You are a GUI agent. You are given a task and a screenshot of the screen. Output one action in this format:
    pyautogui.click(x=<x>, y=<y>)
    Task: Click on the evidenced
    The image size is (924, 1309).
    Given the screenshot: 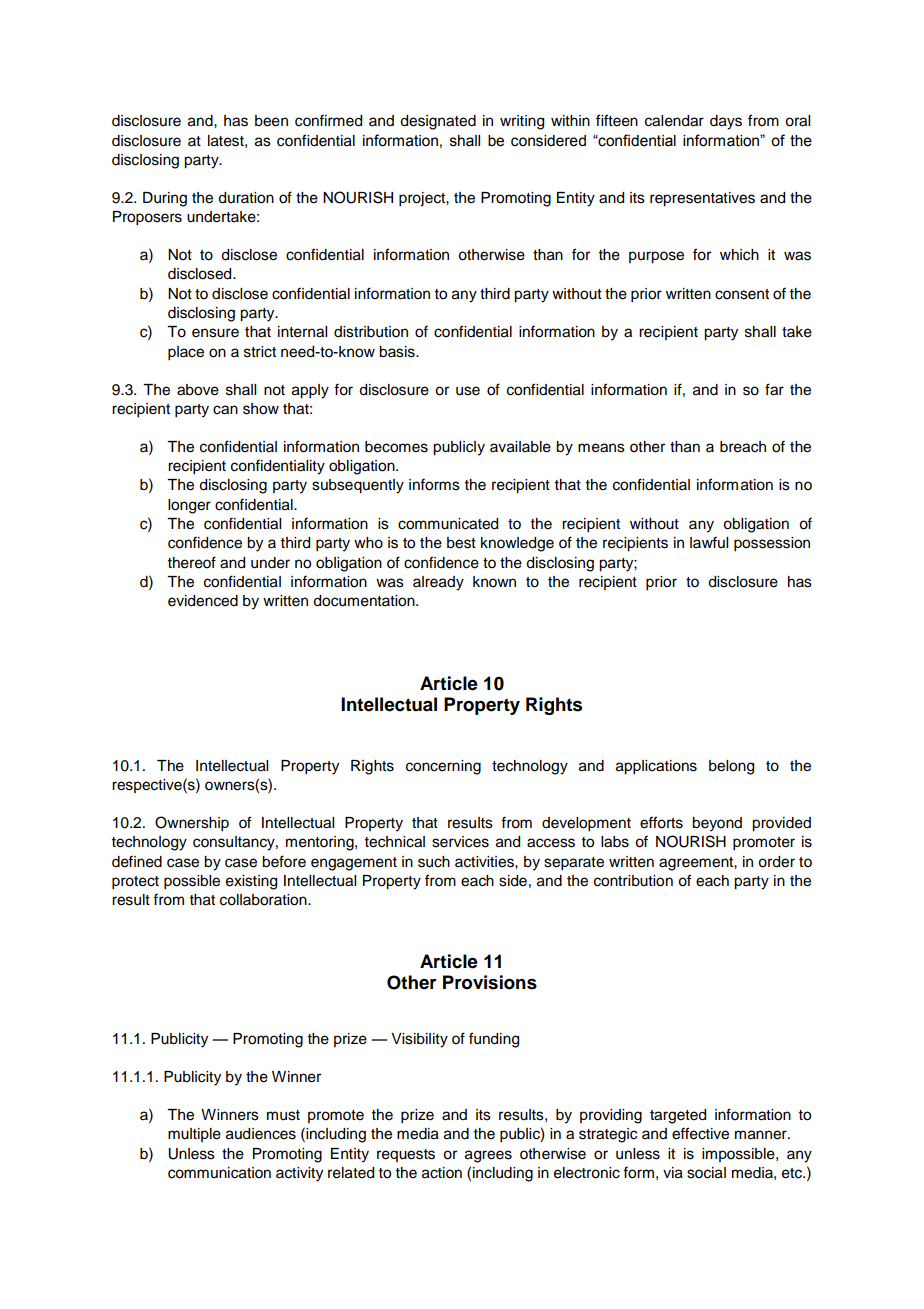 What is the action you would take?
    pyautogui.click(x=203, y=601)
